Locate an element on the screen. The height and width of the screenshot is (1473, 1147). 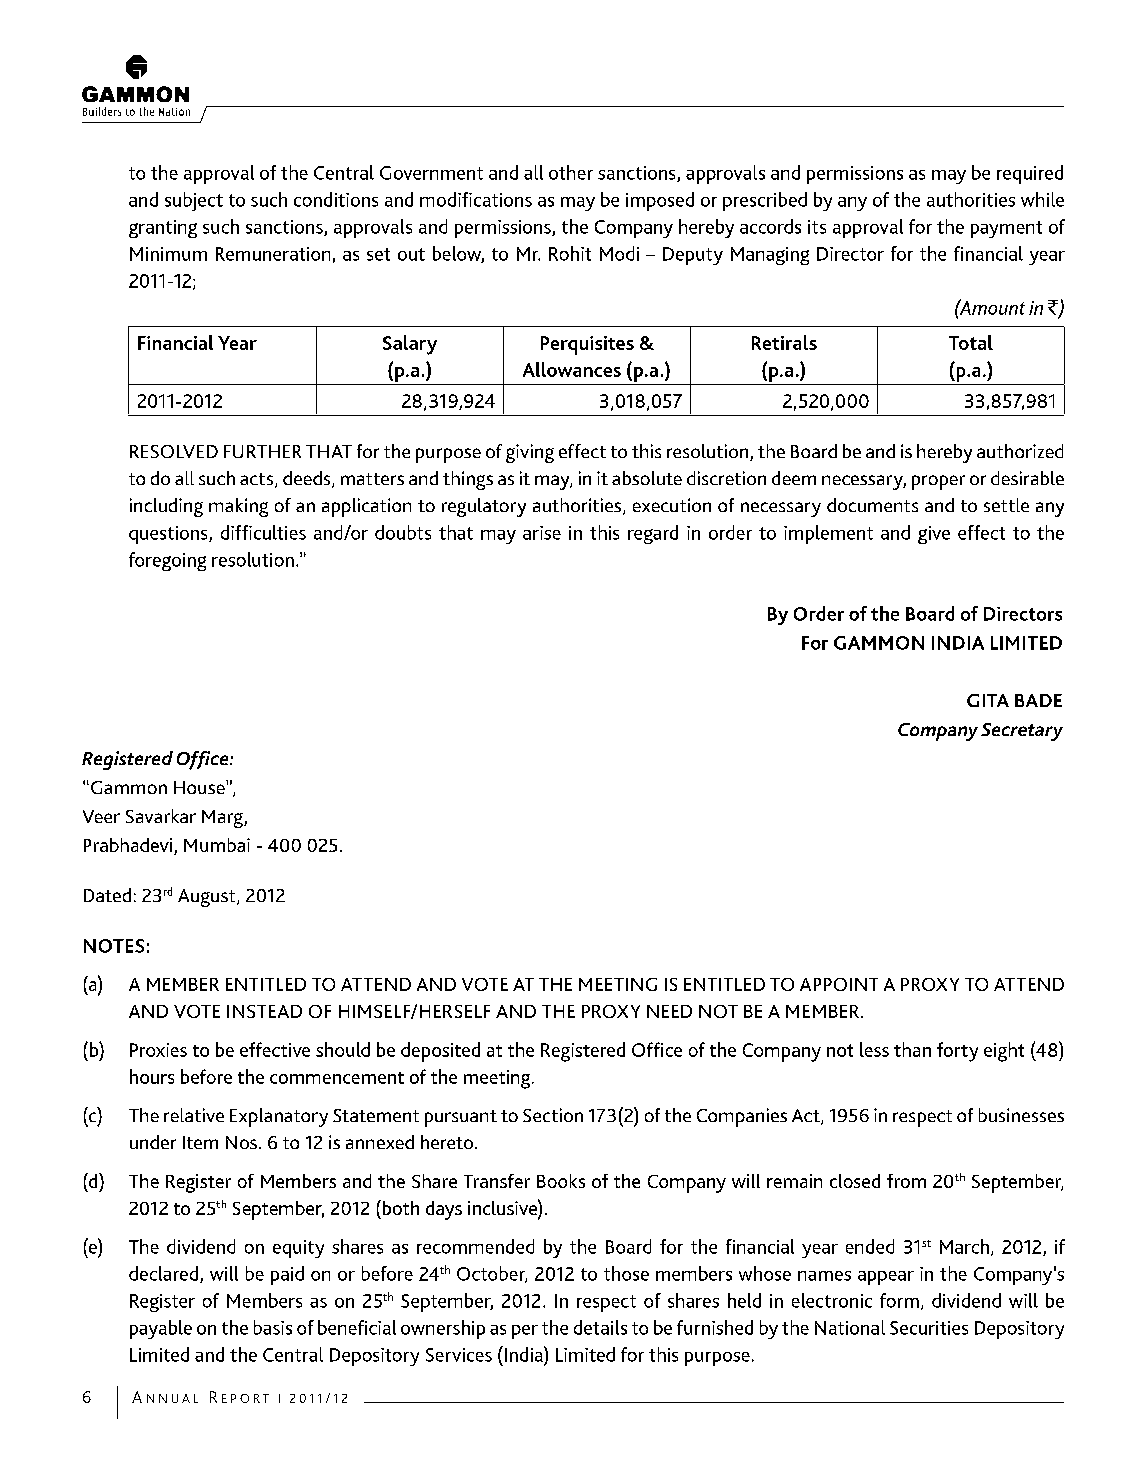
House is located at coordinates (200, 787).
